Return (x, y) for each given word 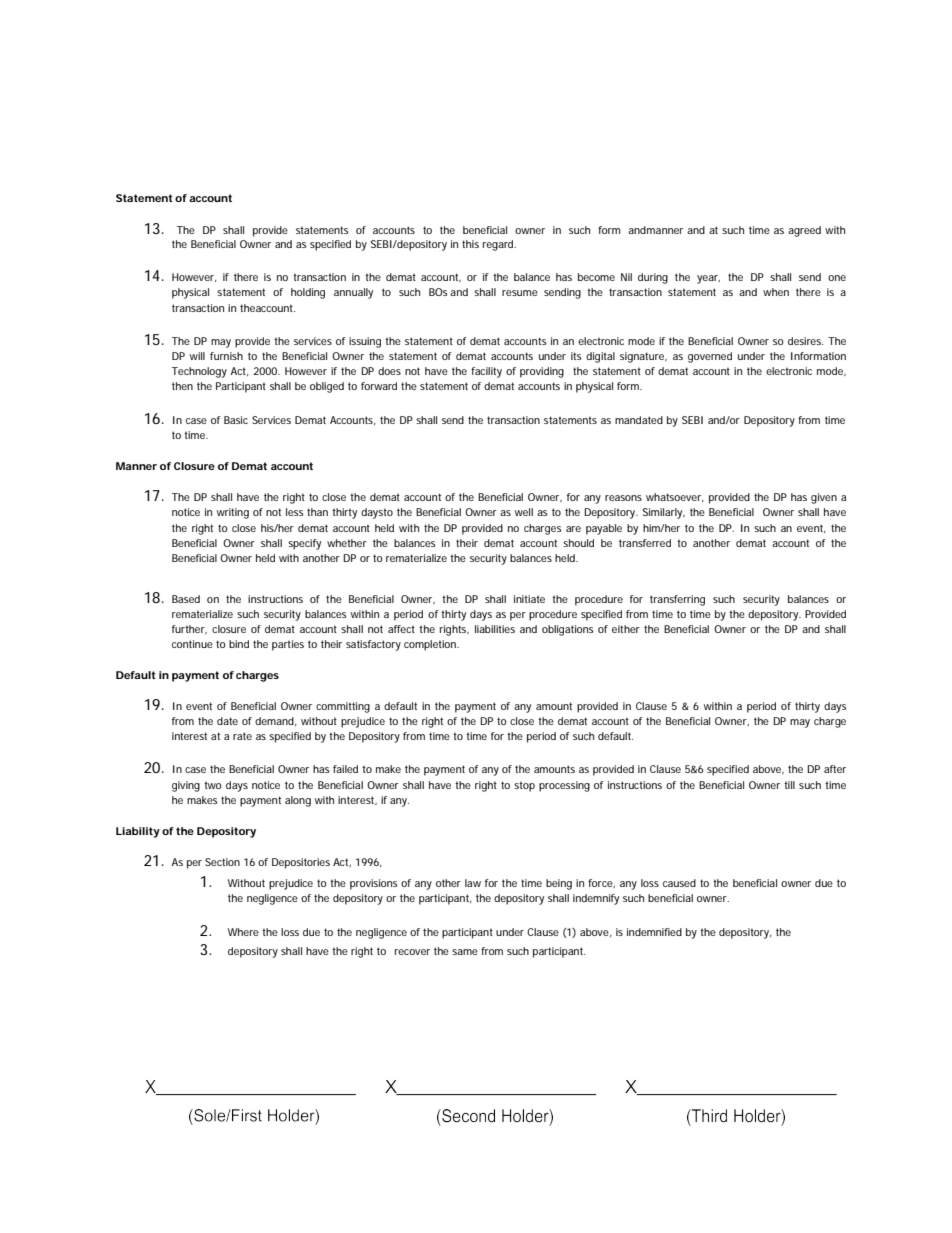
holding (308, 293)
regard (499, 245)
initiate (529, 599)
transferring (677, 600)
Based (186, 599)
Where (243, 932)
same (465, 952)
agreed (804, 231)
